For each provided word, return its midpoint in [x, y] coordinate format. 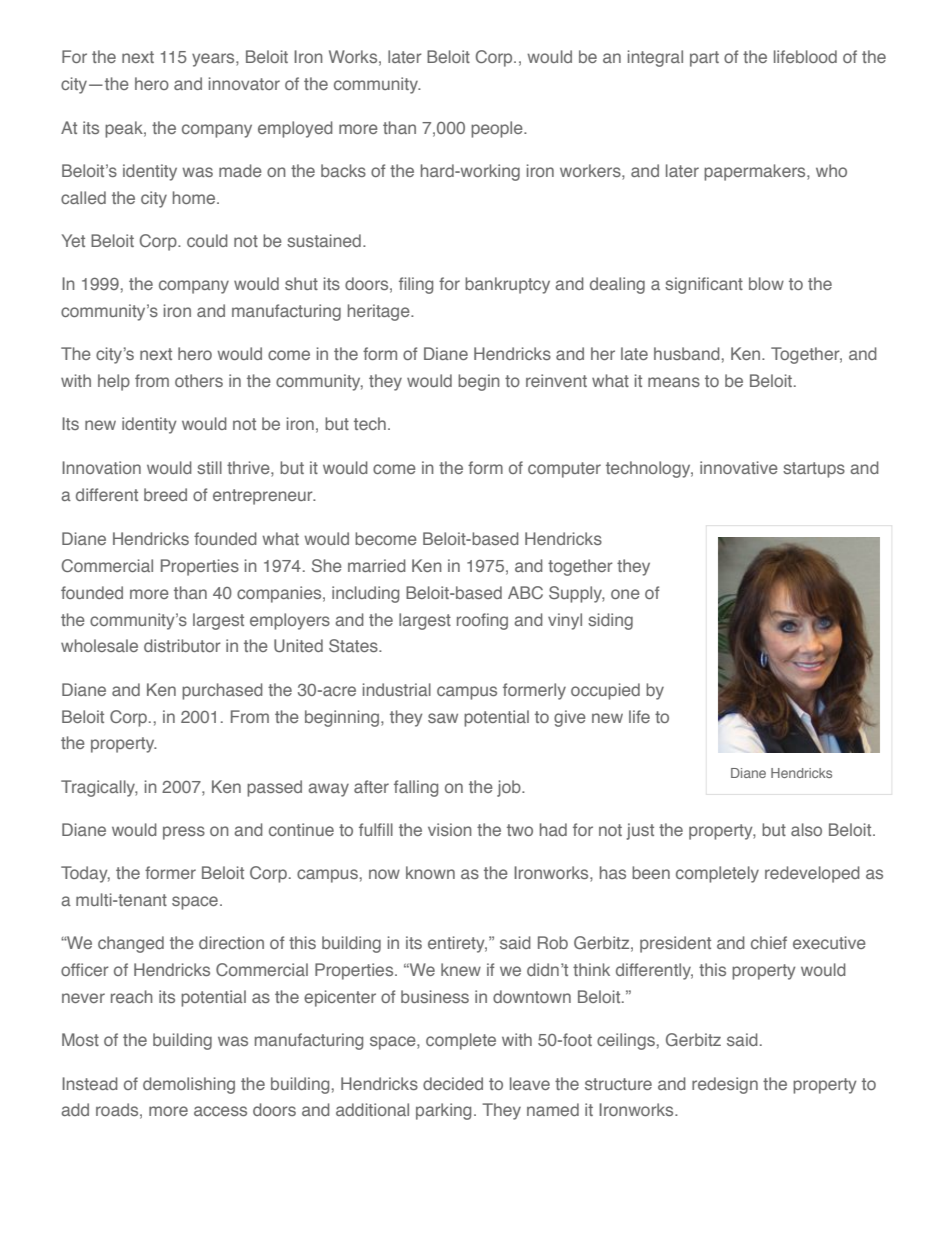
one [625, 594]
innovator [244, 83]
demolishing [189, 1085]
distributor [182, 645]
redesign [725, 1085]
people [498, 129]
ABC [525, 592]
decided [453, 1083]
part [704, 59]
